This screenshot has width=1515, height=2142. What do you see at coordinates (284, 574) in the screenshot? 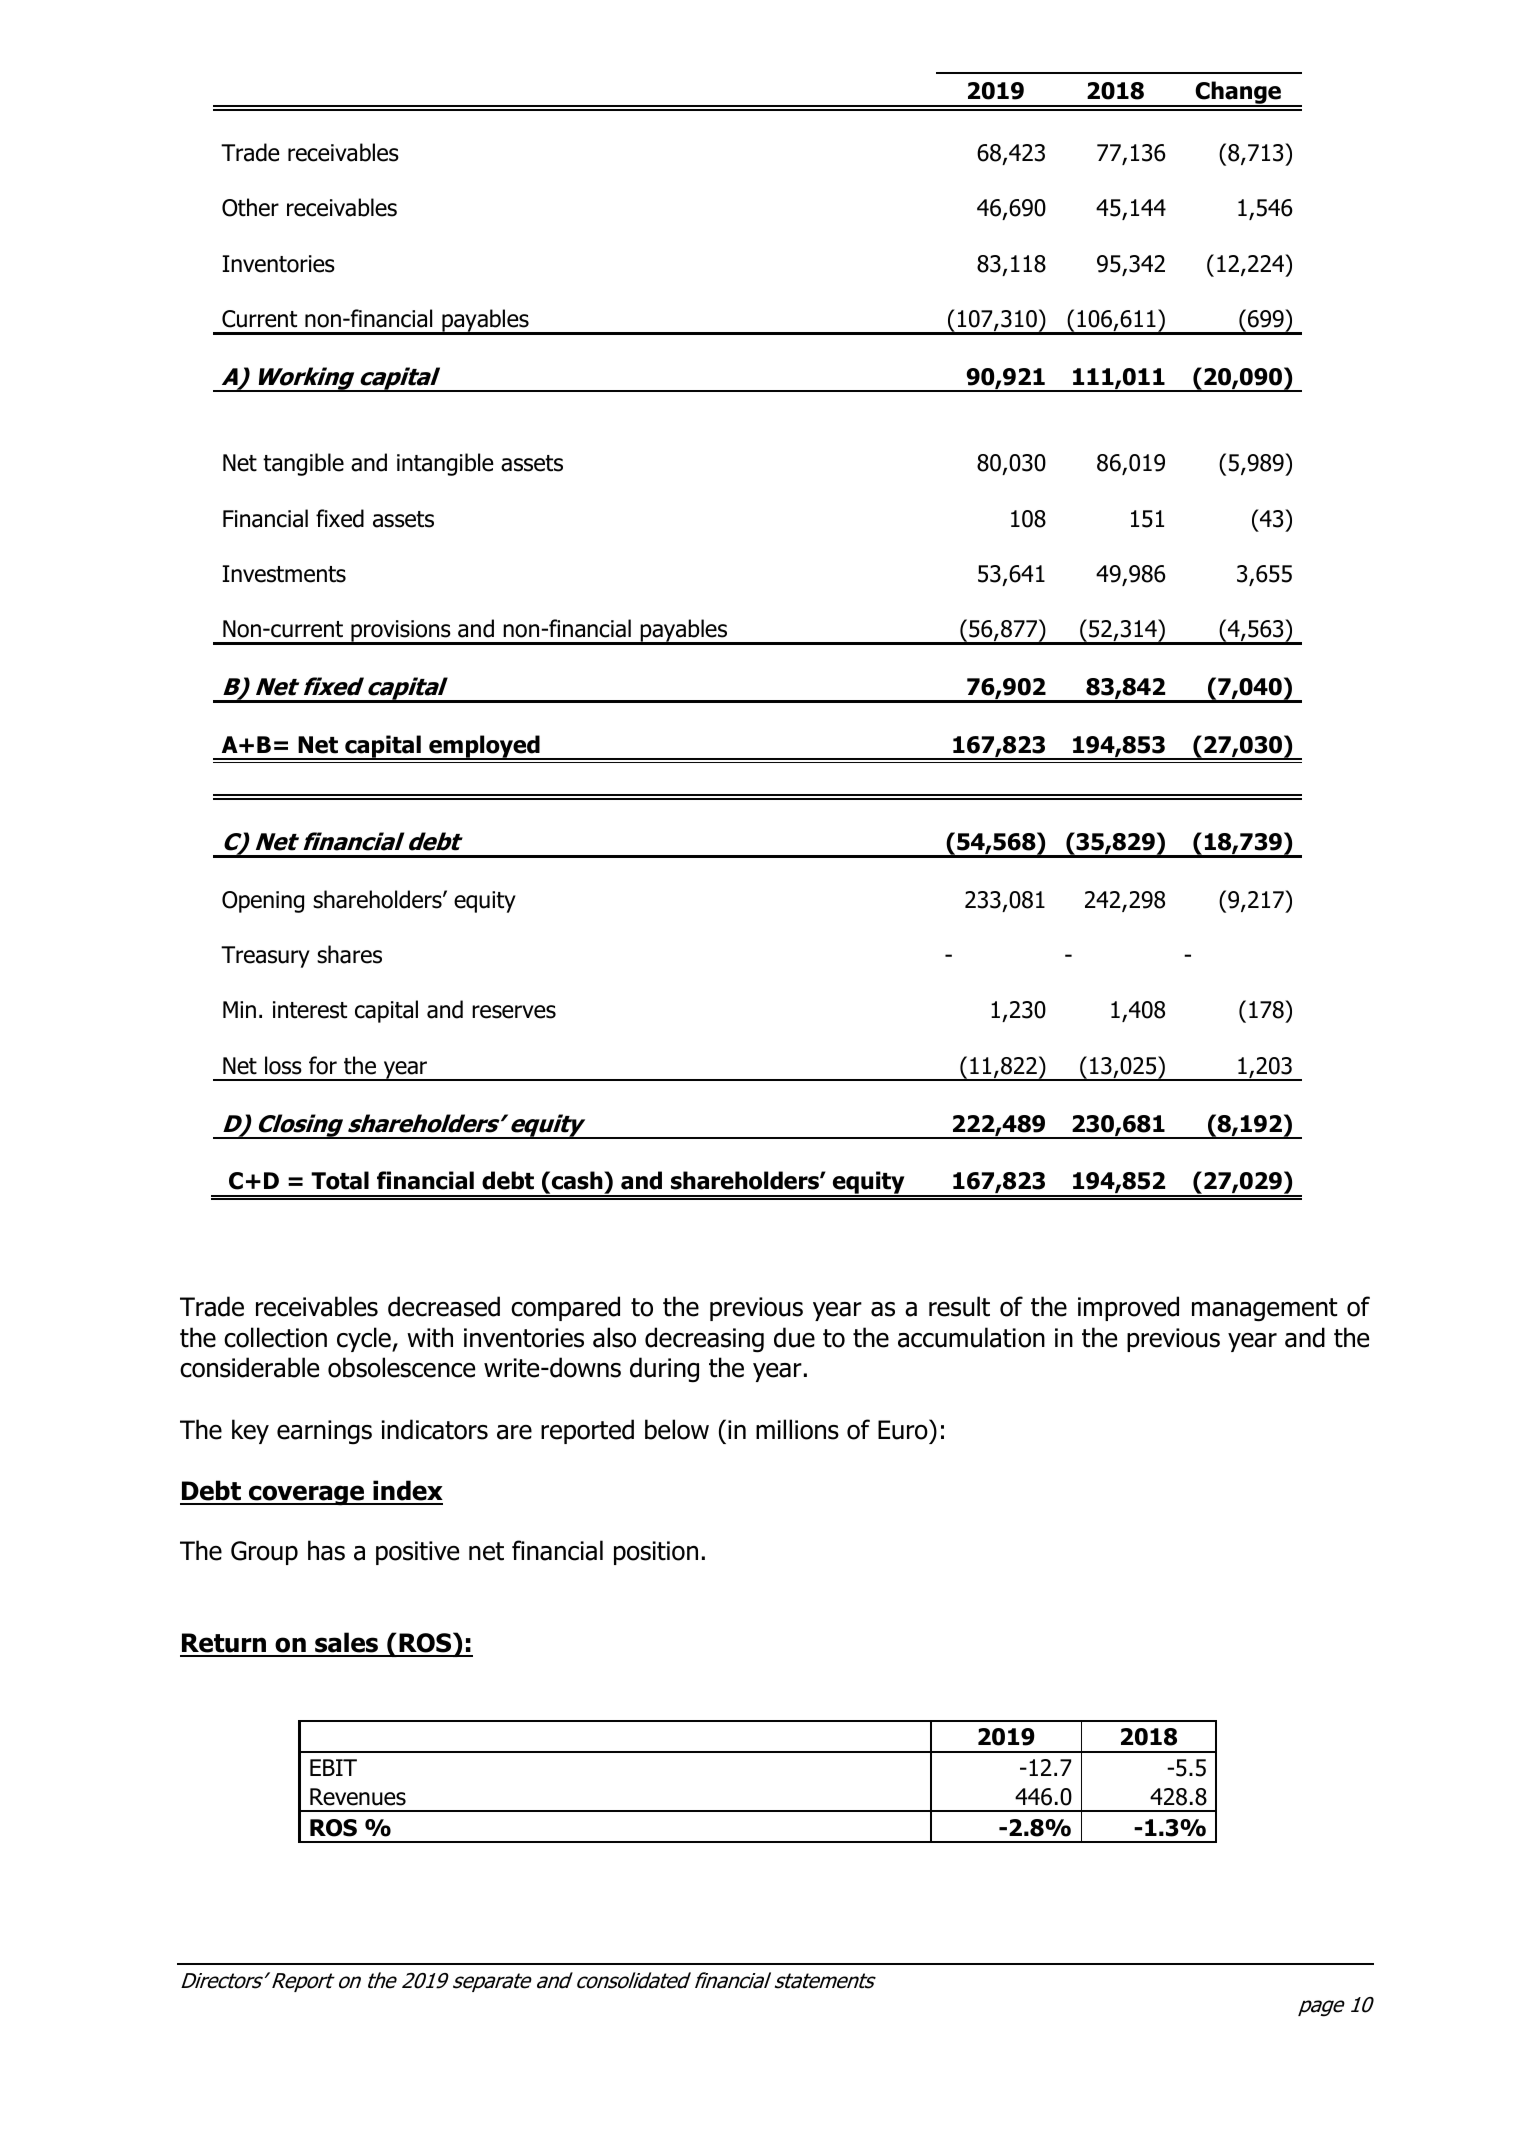
I see `Investments` at bounding box center [284, 574].
